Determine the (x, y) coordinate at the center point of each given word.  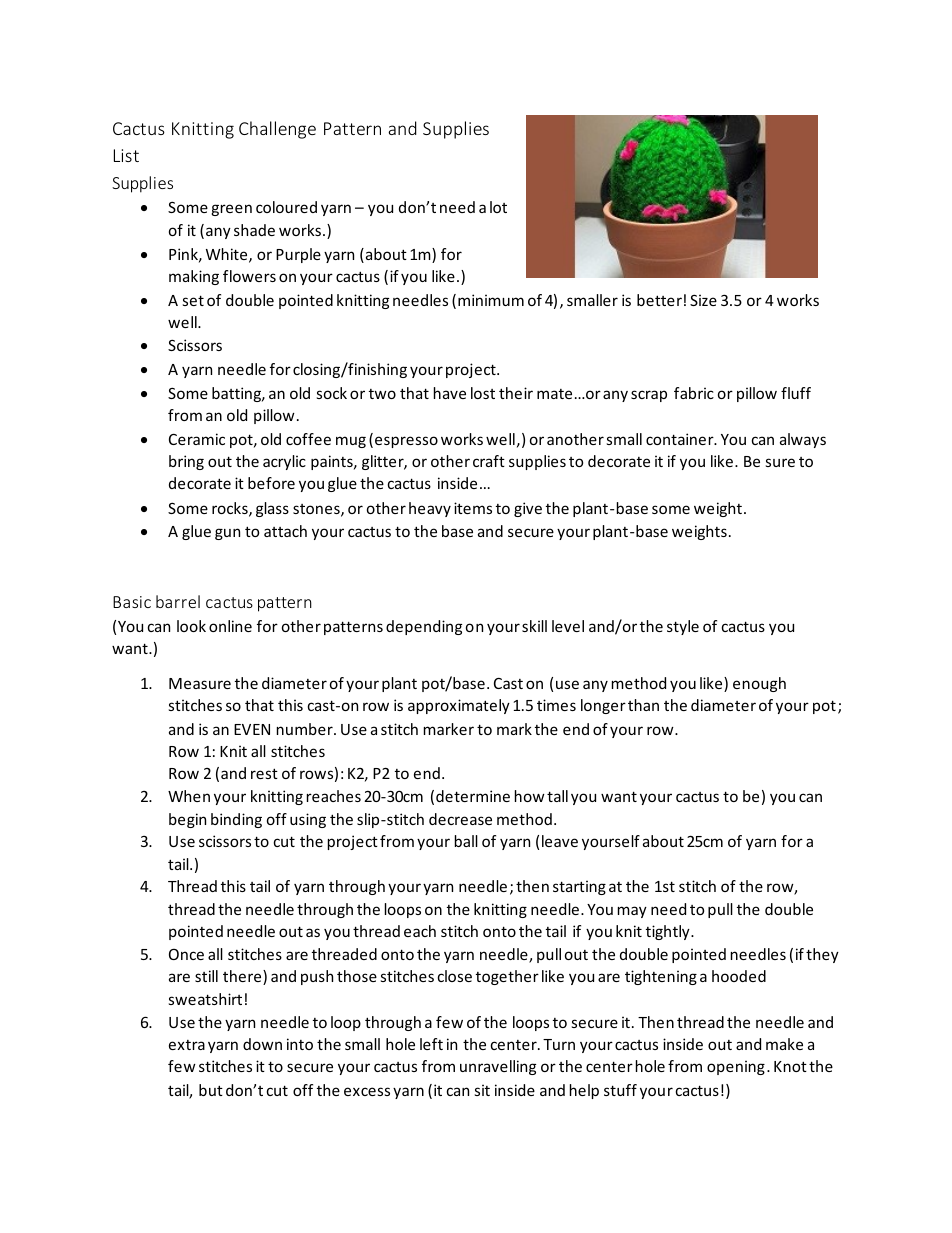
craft (489, 461)
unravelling (498, 1067)
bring (186, 462)
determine (473, 796)
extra (187, 1045)
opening (736, 1067)
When (189, 796)
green (231, 210)
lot (498, 207)
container (681, 439)
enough (759, 684)
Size (703, 300)
